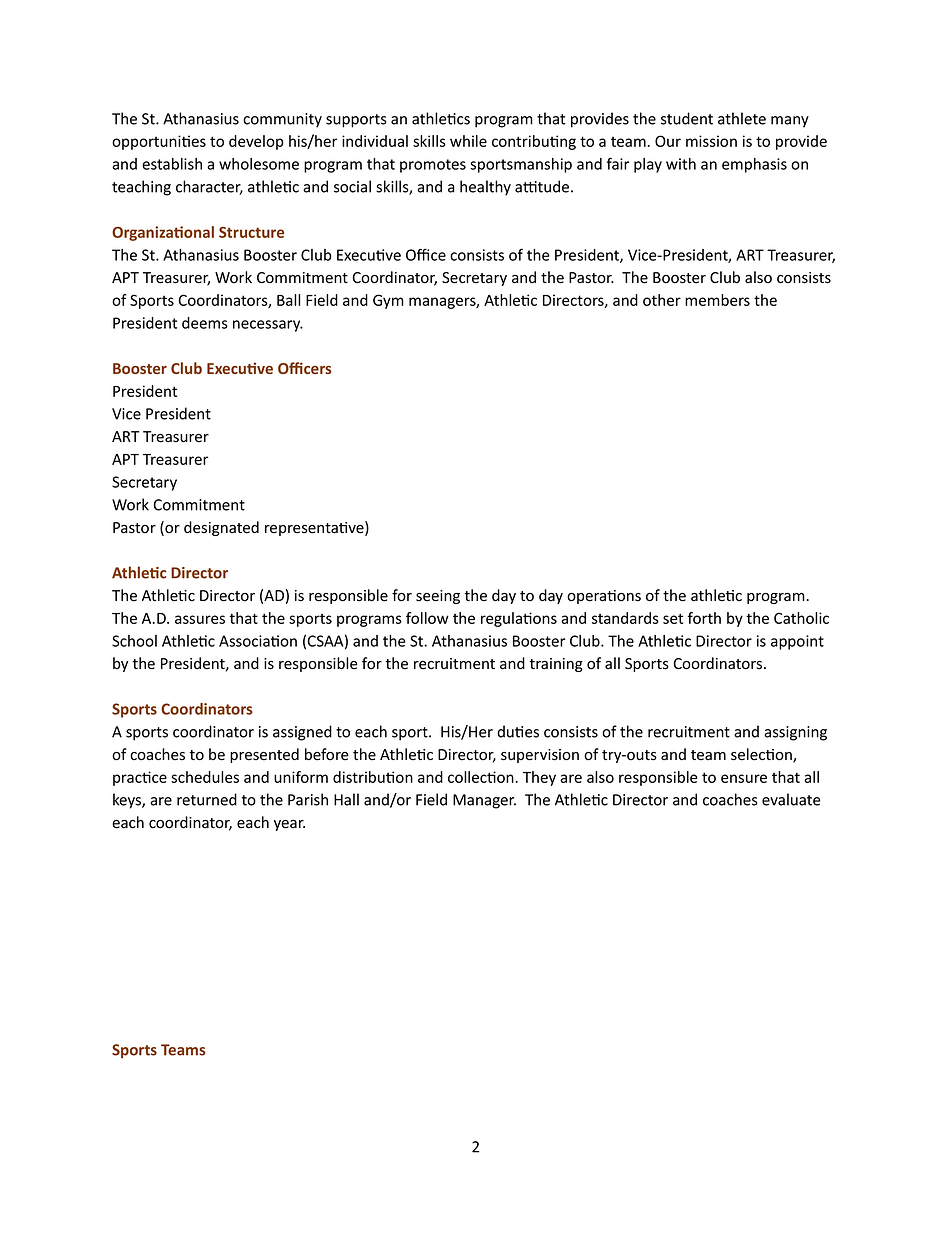  Describe the element at coordinates (388, 301) in the screenshot. I see `Gym` at that location.
